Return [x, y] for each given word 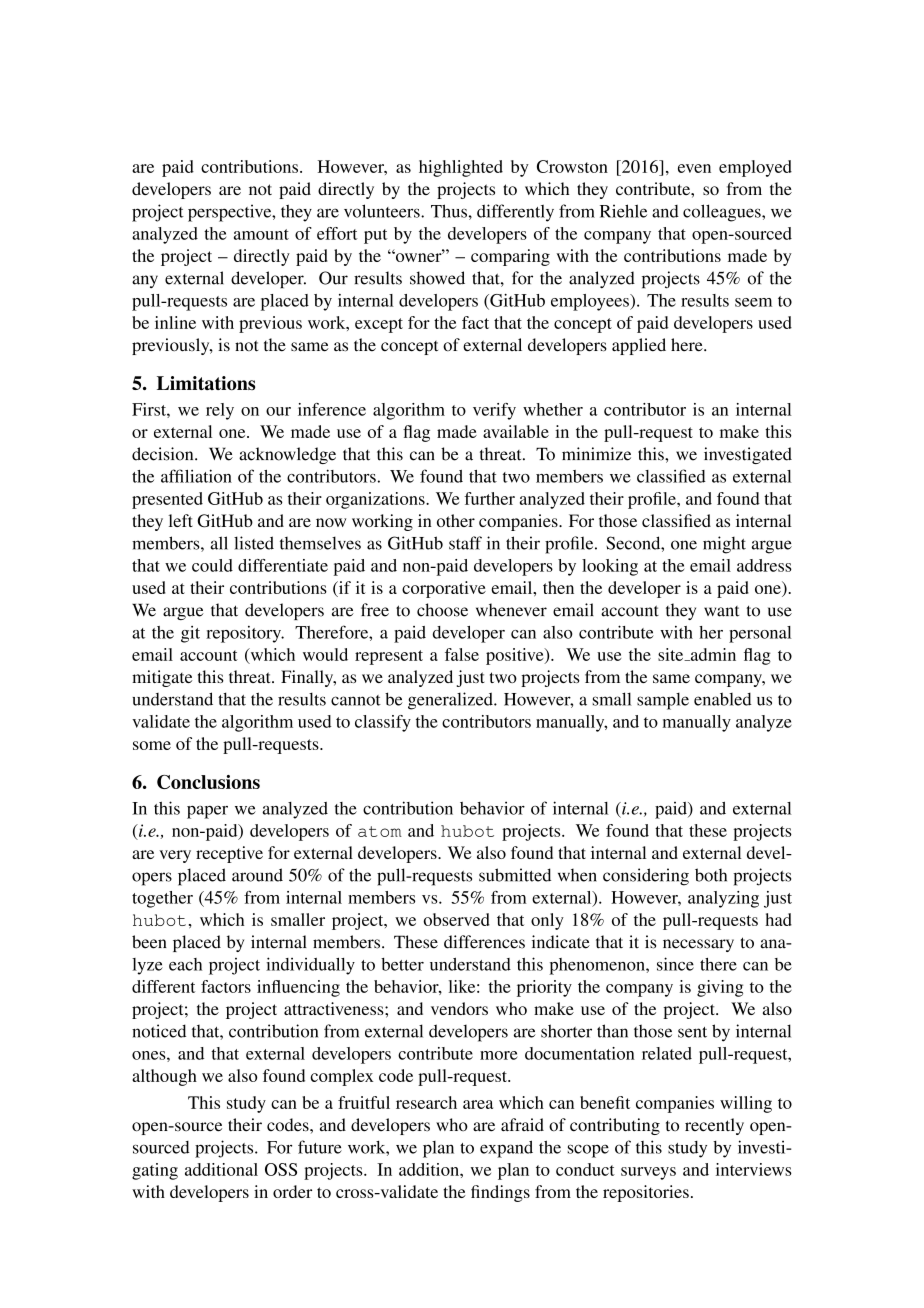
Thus [449, 211]
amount [261, 234]
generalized [451, 701]
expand [506, 1149]
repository [245, 634]
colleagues [723, 213]
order [292, 1191]
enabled [723, 699]
